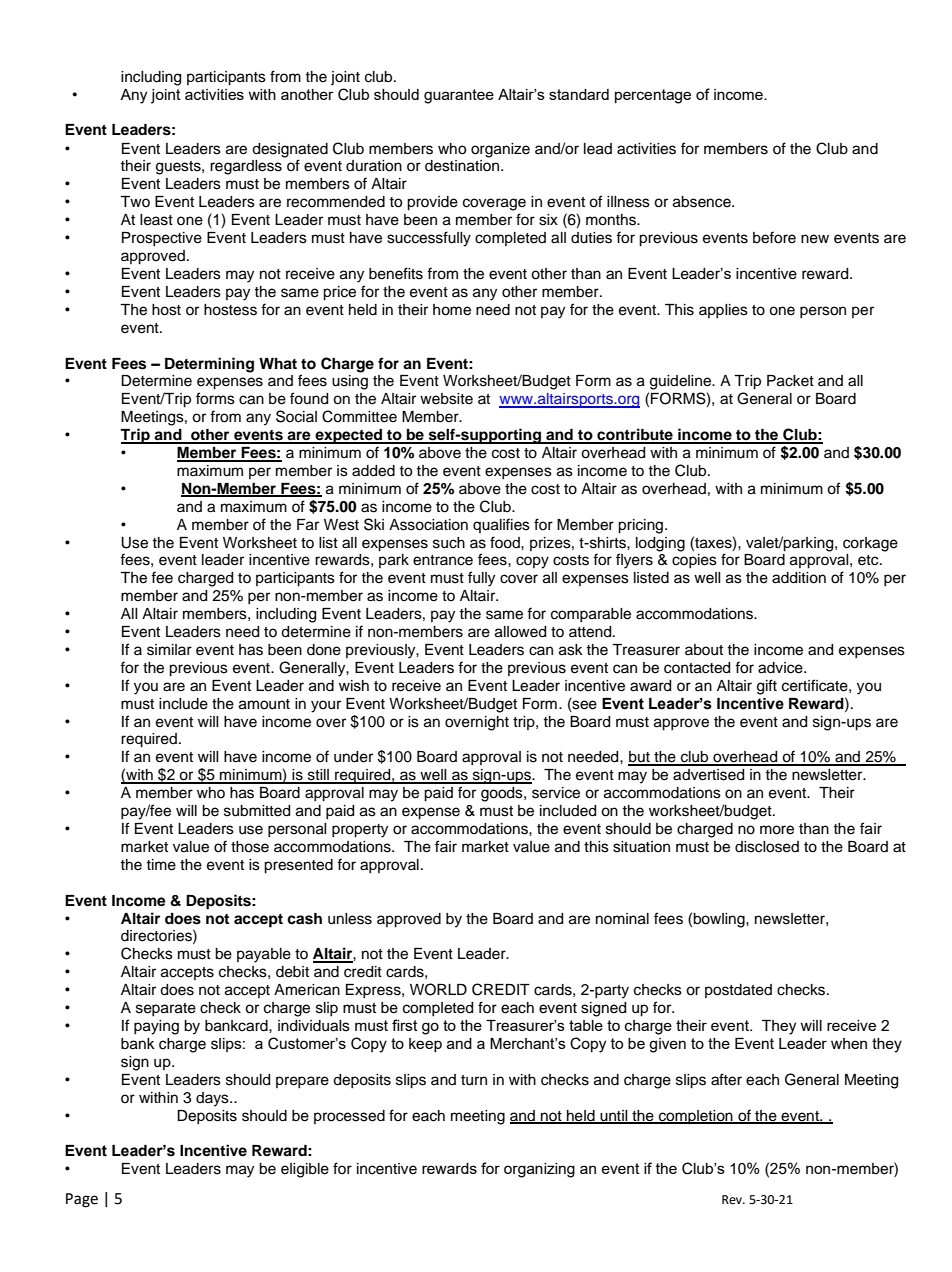 The image size is (952, 1272). I want to click on similar, so click(169, 650).
